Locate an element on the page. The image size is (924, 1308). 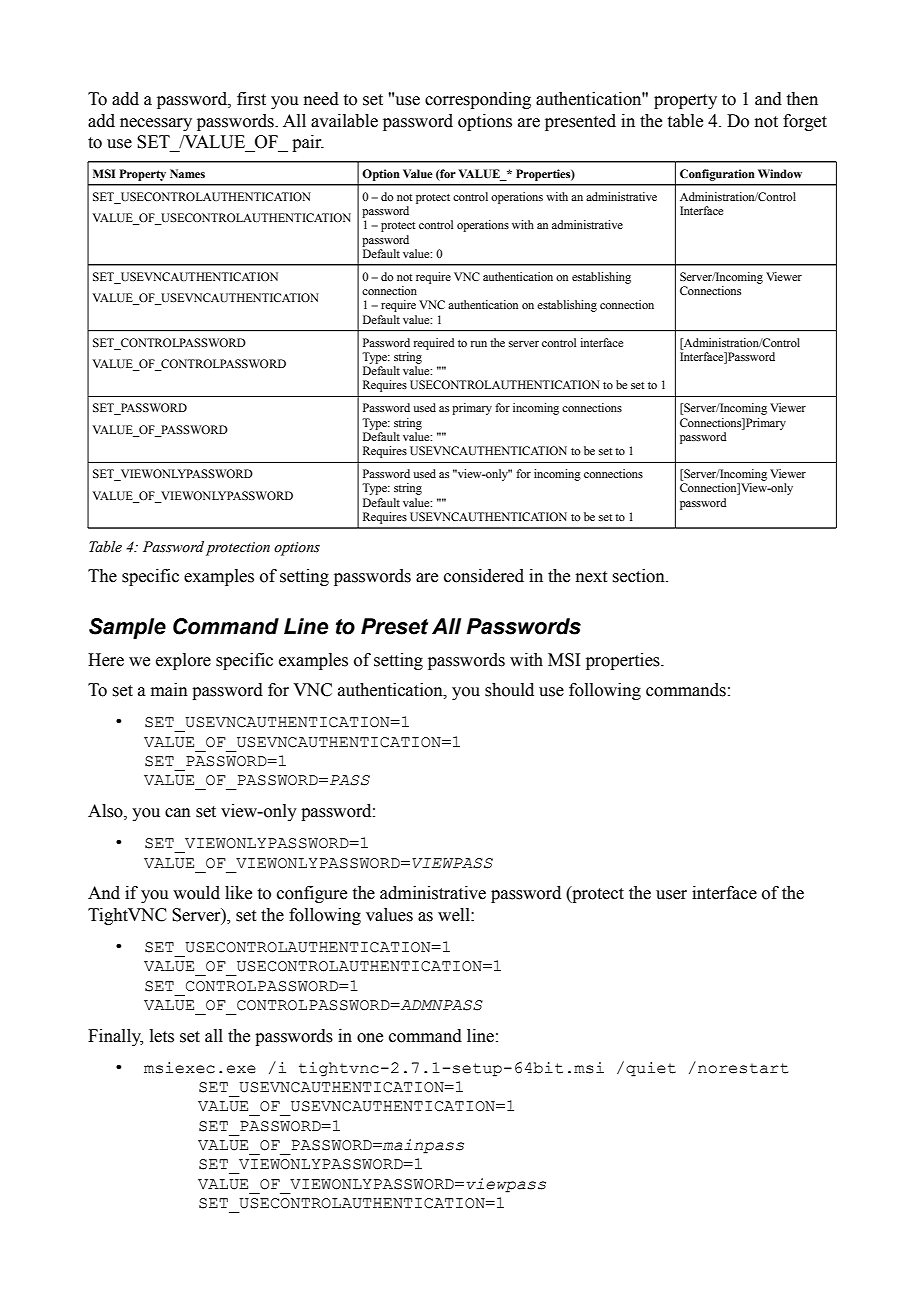
corresponding is located at coordinates (478, 100).
